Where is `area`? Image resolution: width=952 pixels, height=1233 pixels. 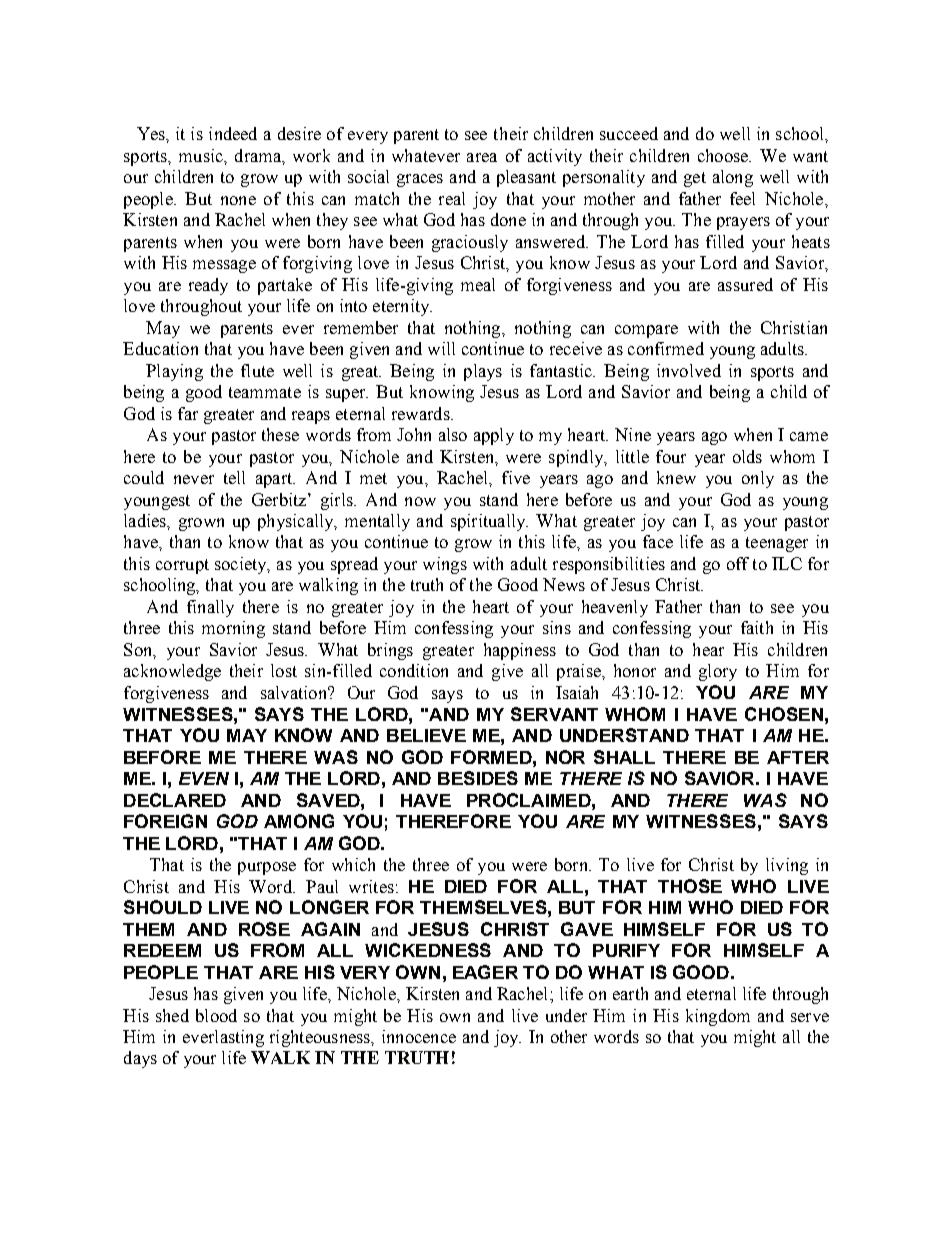 area is located at coordinates (482, 157).
